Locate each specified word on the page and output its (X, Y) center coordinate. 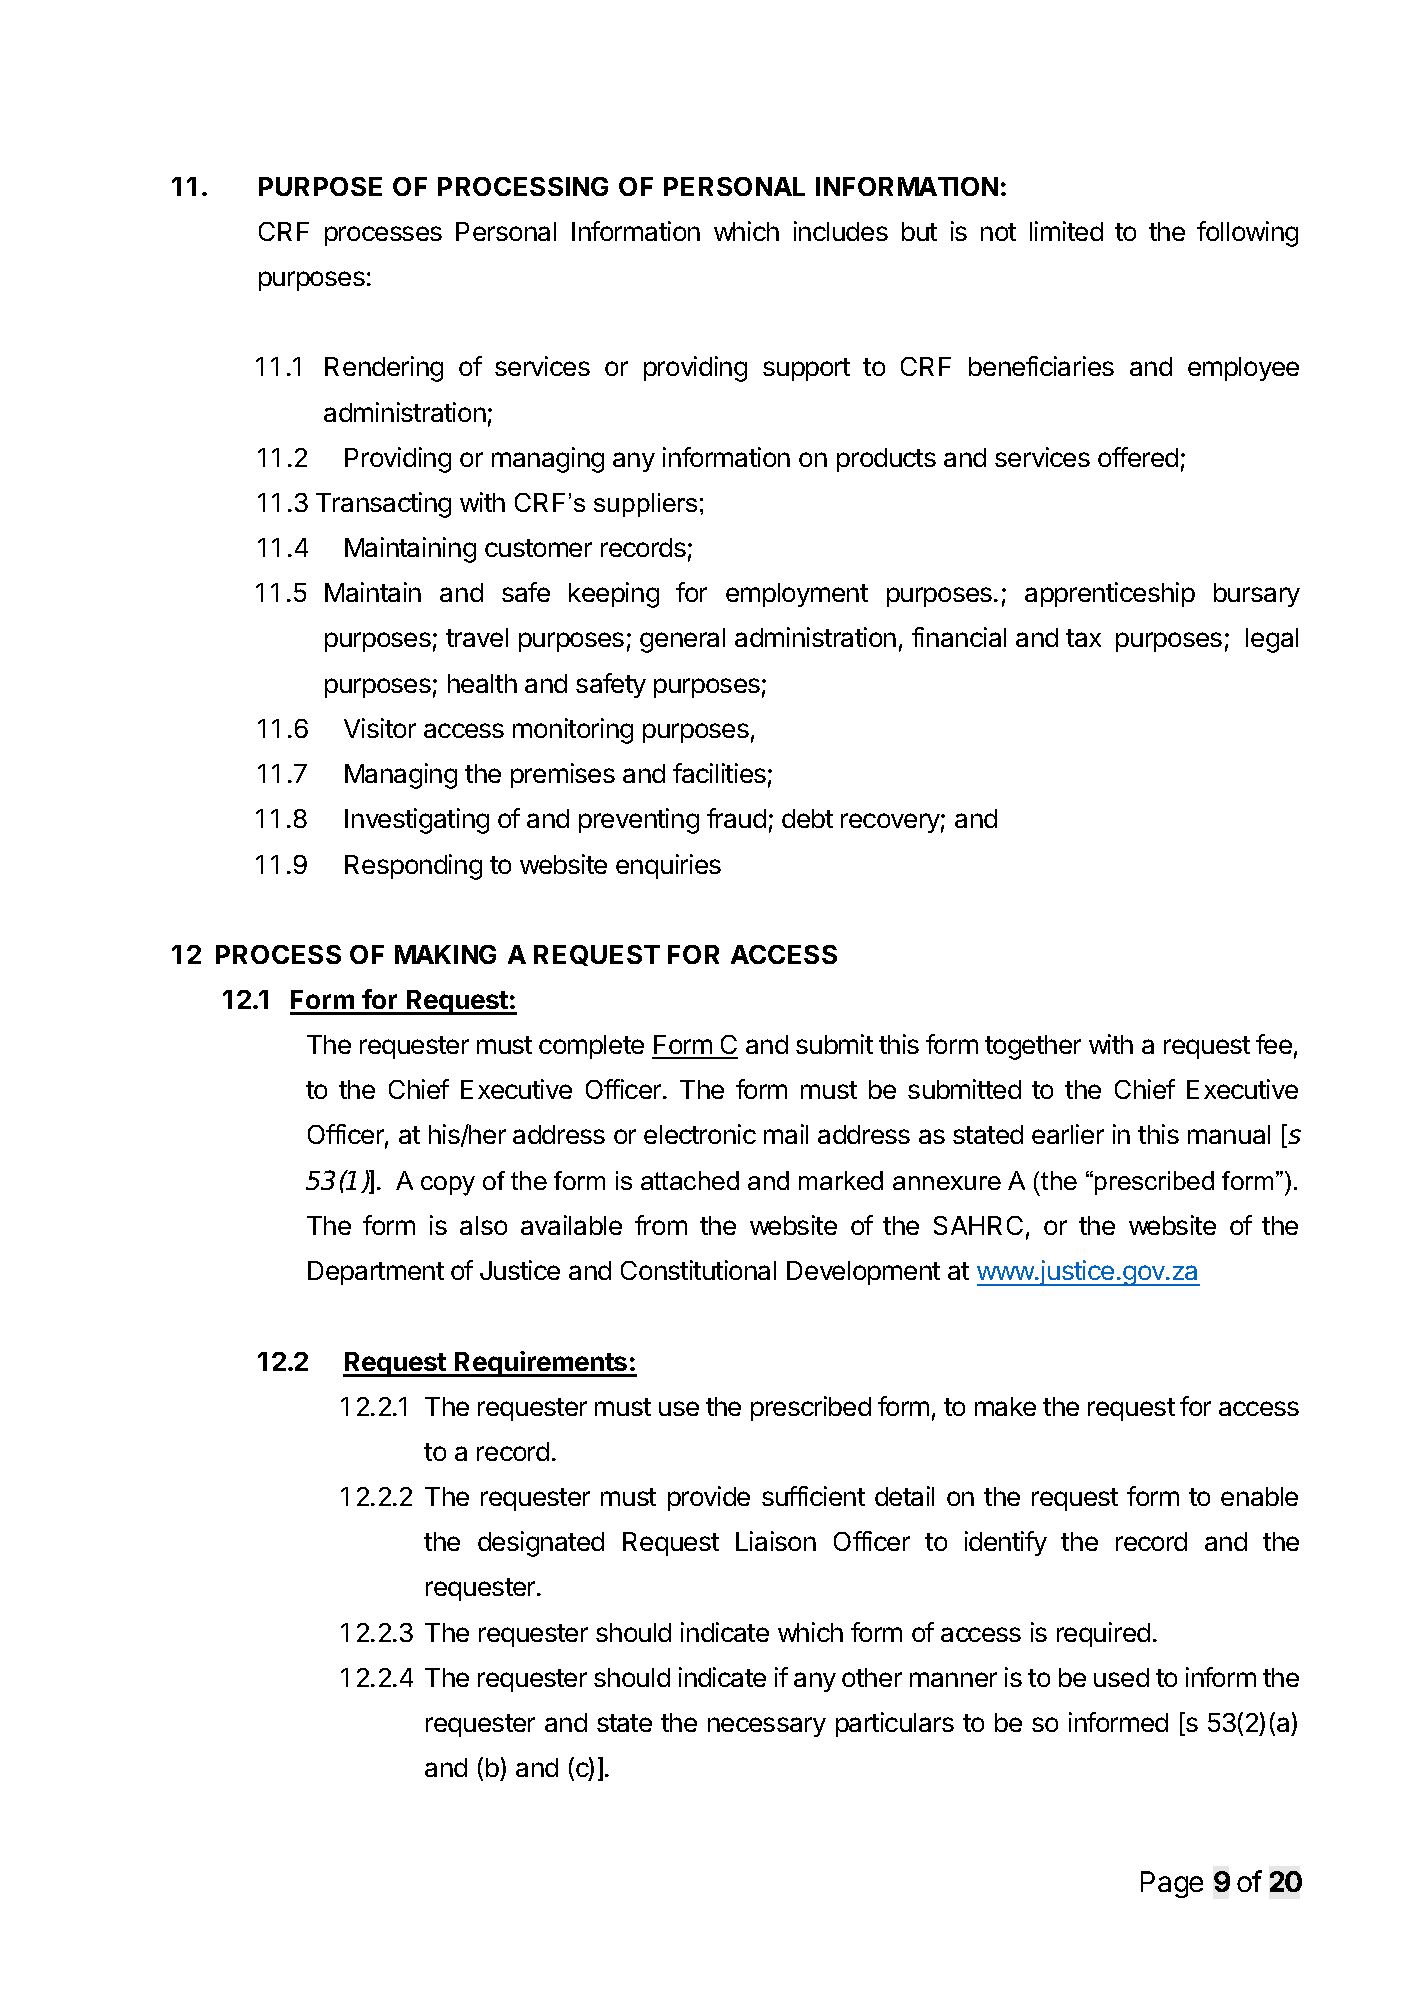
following (1247, 234)
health (482, 683)
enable (1259, 1496)
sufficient (813, 1496)
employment (797, 595)
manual (1229, 1134)
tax (1083, 638)
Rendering (384, 369)
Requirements (541, 1364)
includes (841, 231)
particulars (895, 1724)
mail (786, 1134)
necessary (767, 1727)
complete (591, 1047)
